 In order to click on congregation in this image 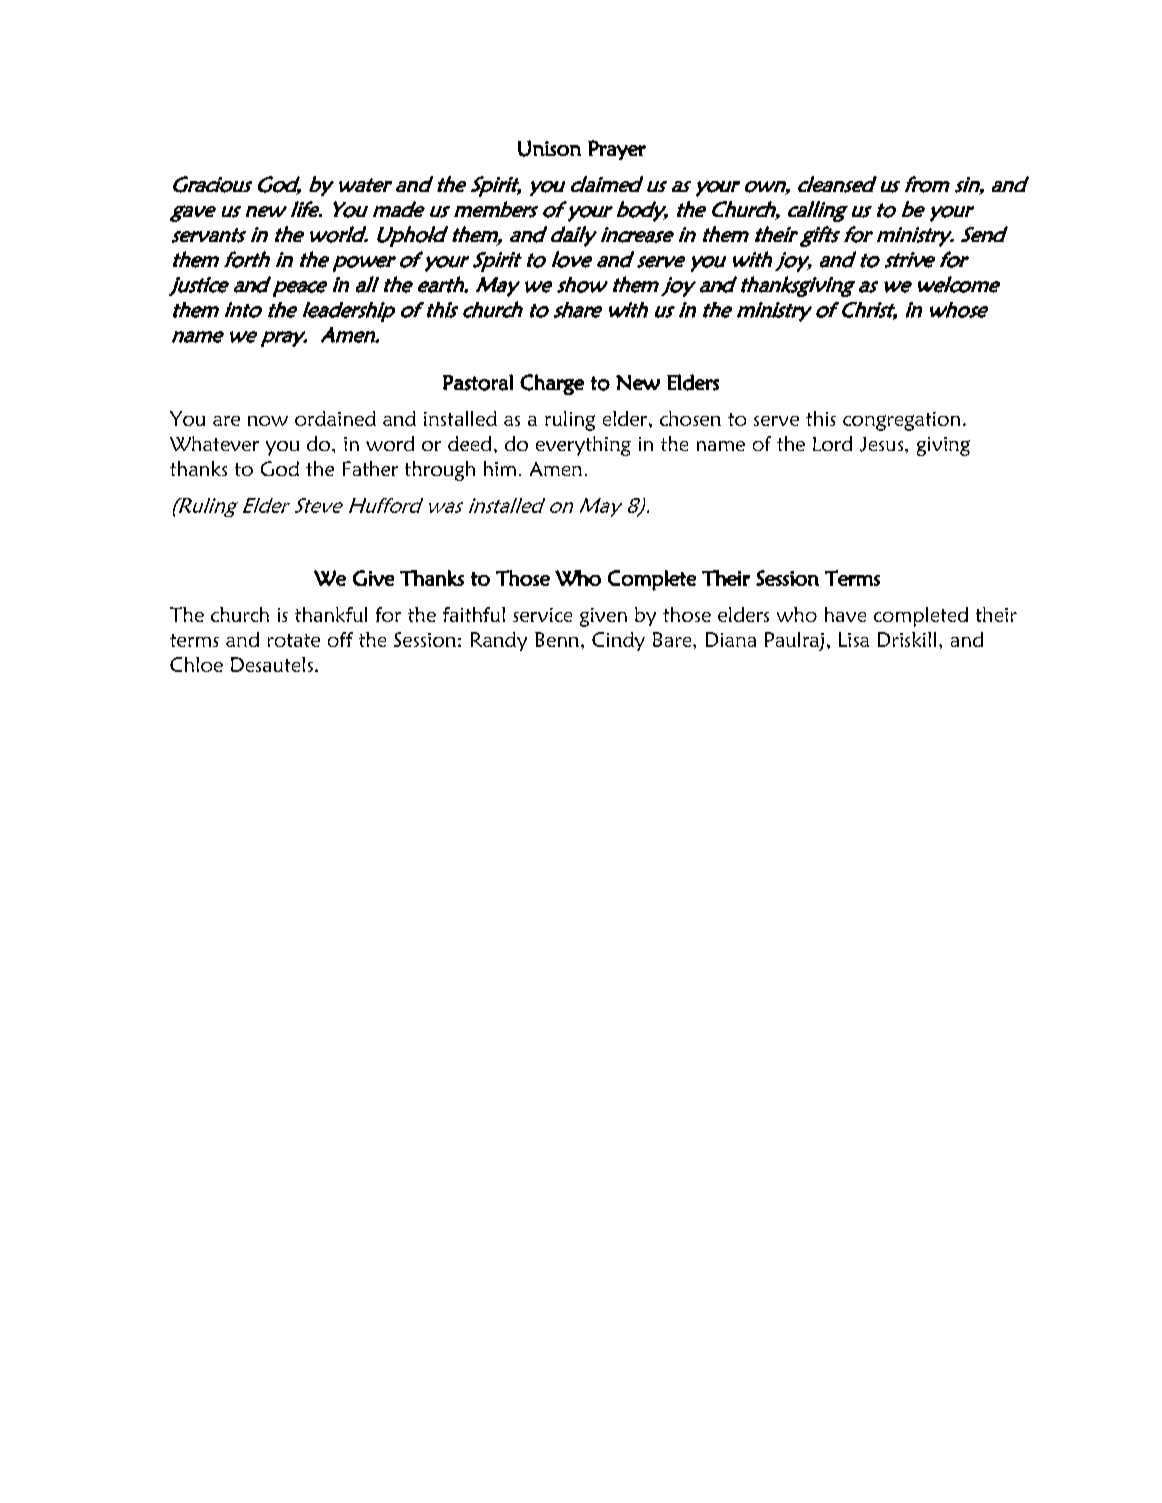, I will do `click(901, 421)`.
